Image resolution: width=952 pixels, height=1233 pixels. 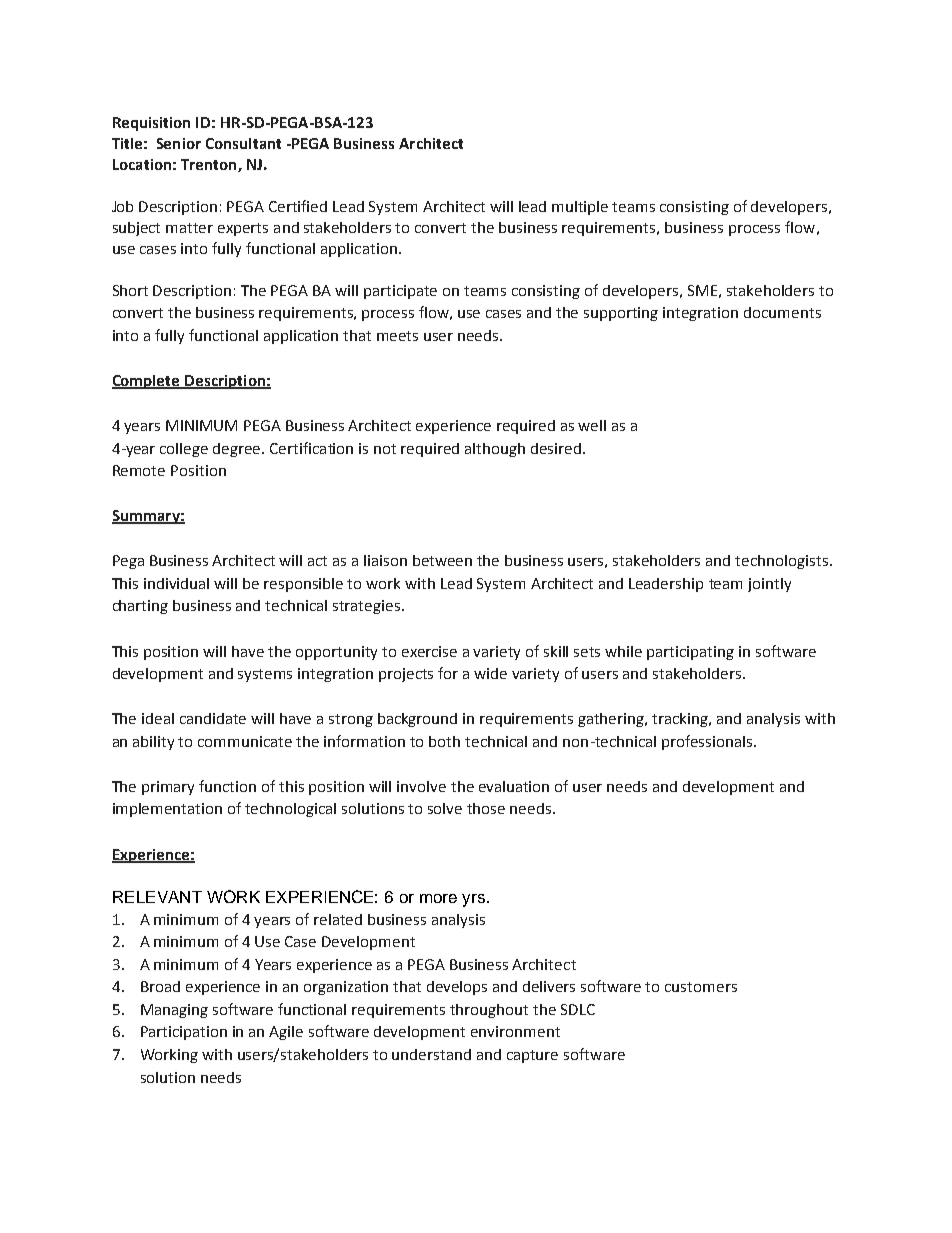 What do you see at coordinates (431, 1054) in the image?
I see `understand` at bounding box center [431, 1054].
